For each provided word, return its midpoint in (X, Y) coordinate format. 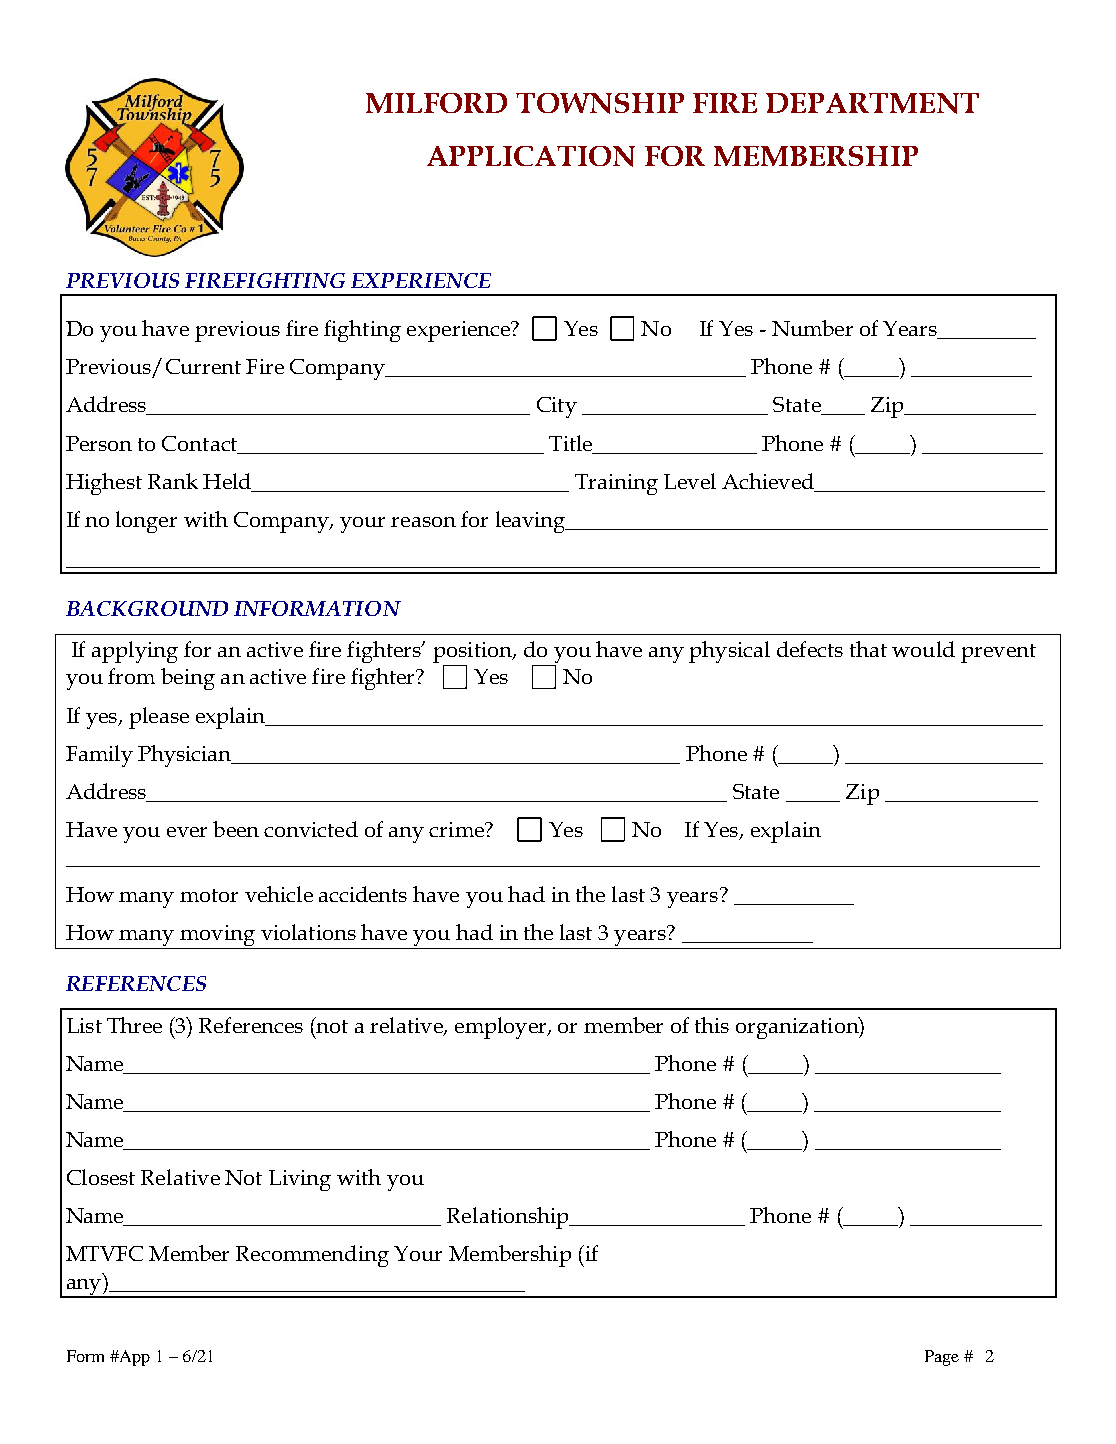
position (473, 654)
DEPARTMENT (872, 103)
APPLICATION (531, 156)
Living (300, 1180)
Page (942, 1358)
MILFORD (436, 103)
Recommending (312, 1256)
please (159, 718)
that (868, 649)
